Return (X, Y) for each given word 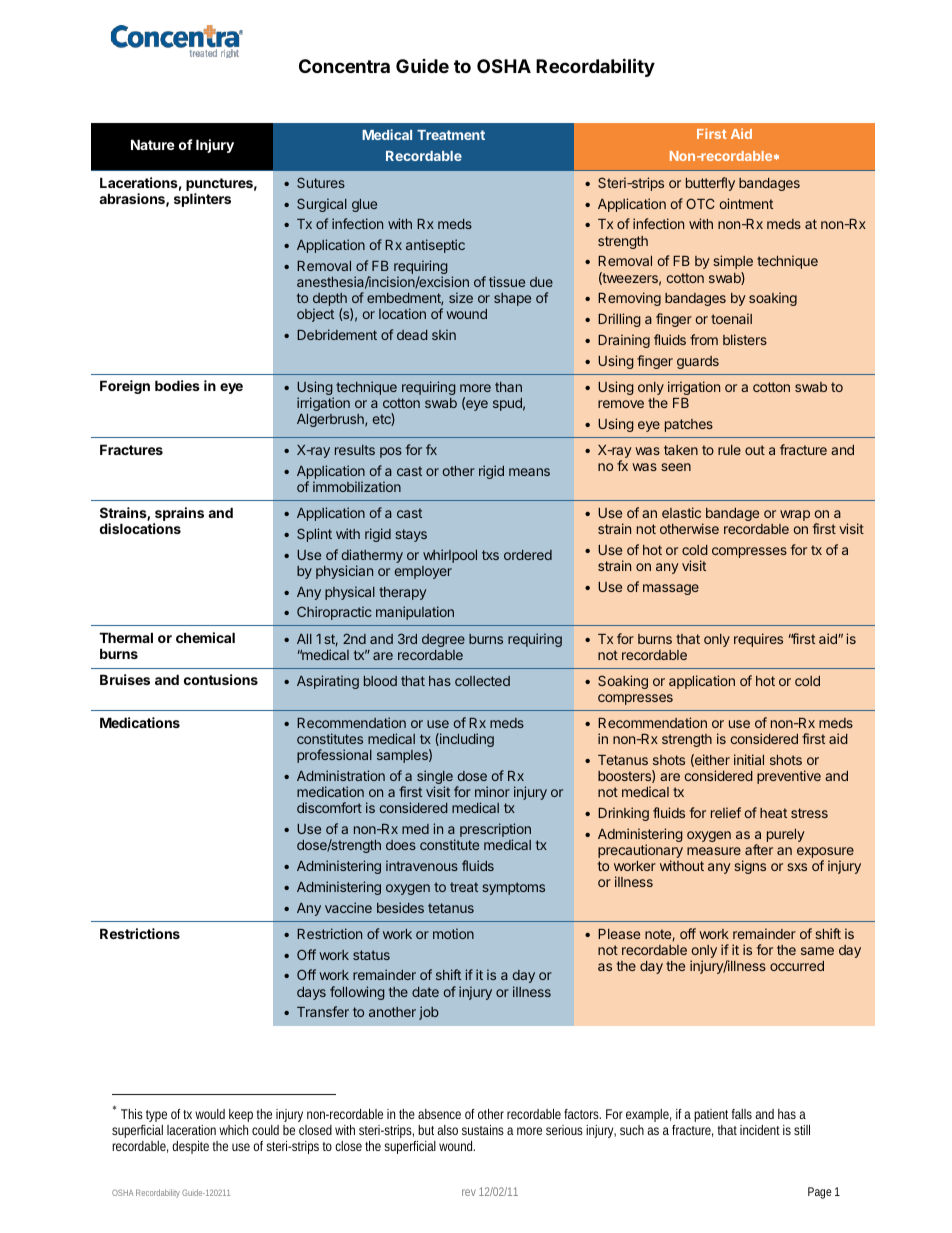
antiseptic (435, 246)
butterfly (710, 184)
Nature (153, 144)
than (508, 387)
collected (482, 681)
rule (729, 450)
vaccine (348, 907)
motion (453, 933)
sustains (483, 1130)
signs (750, 867)
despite (190, 1147)
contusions (221, 679)
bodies (177, 385)
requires (758, 640)
